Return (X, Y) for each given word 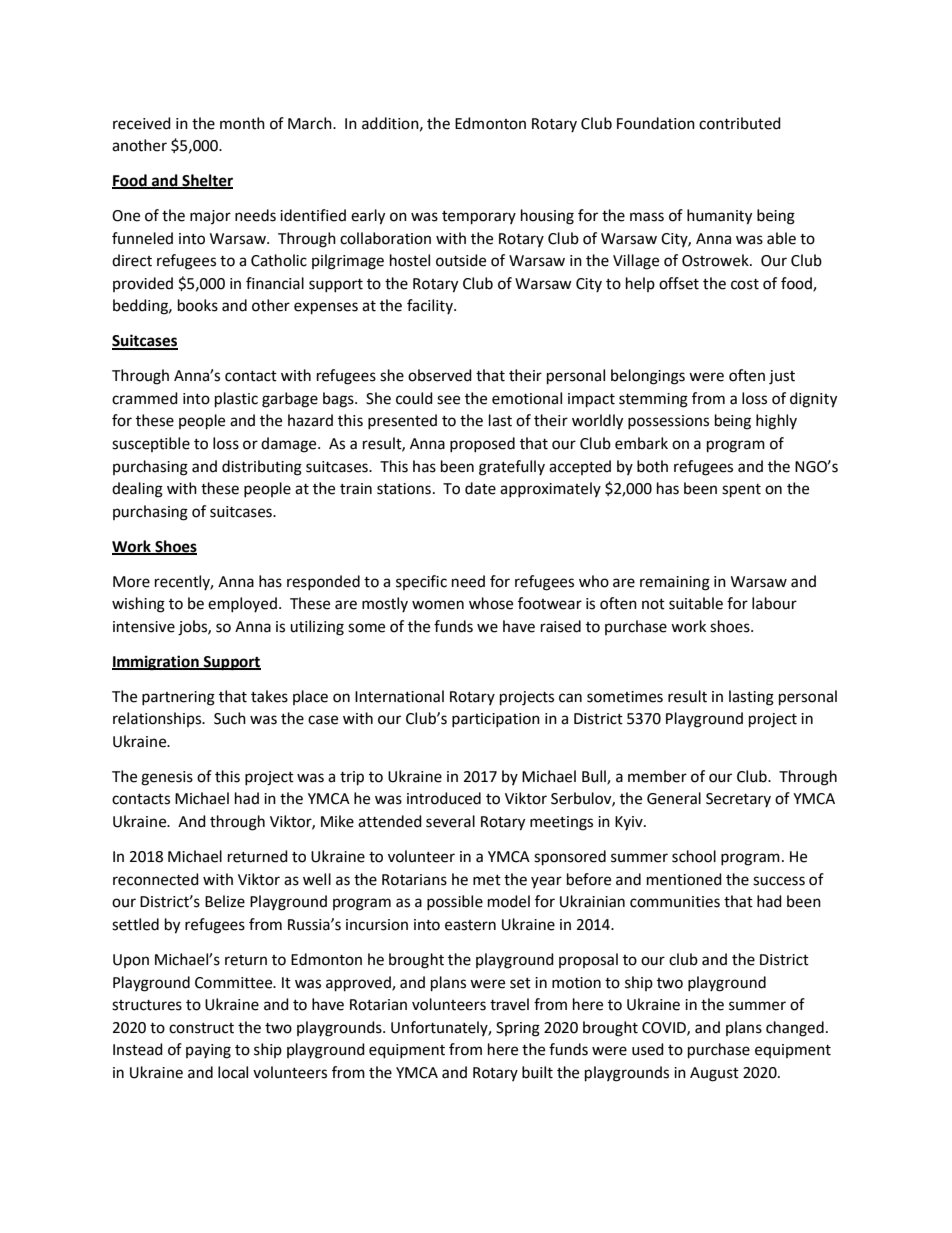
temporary (479, 218)
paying (208, 1051)
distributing (262, 468)
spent (741, 491)
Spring (518, 1029)
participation (496, 720)
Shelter (206, 181)
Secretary (738, 800)
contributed (740, 123)
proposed (482, 444)
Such (230, 718)
